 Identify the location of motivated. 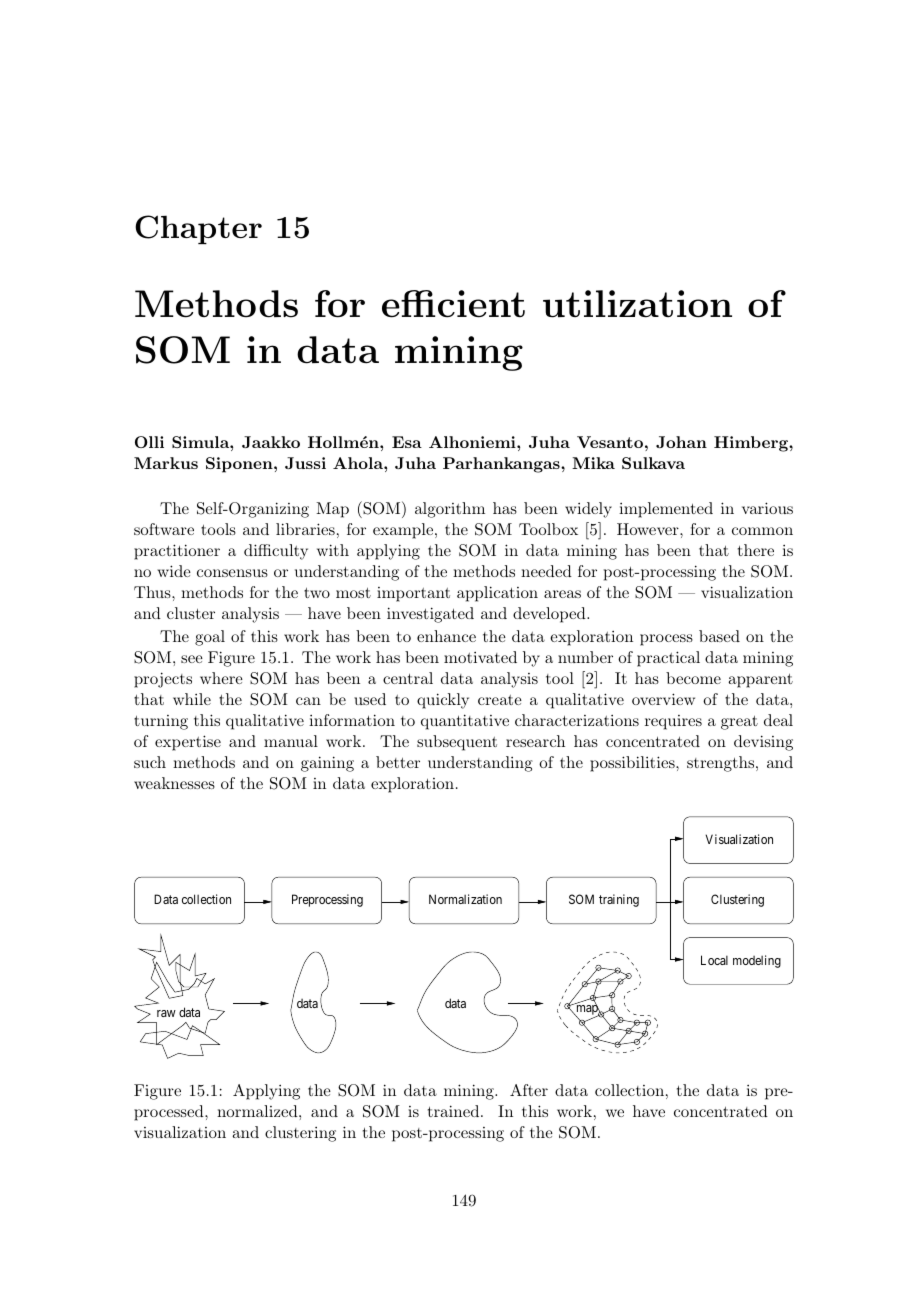
(480, 657).
